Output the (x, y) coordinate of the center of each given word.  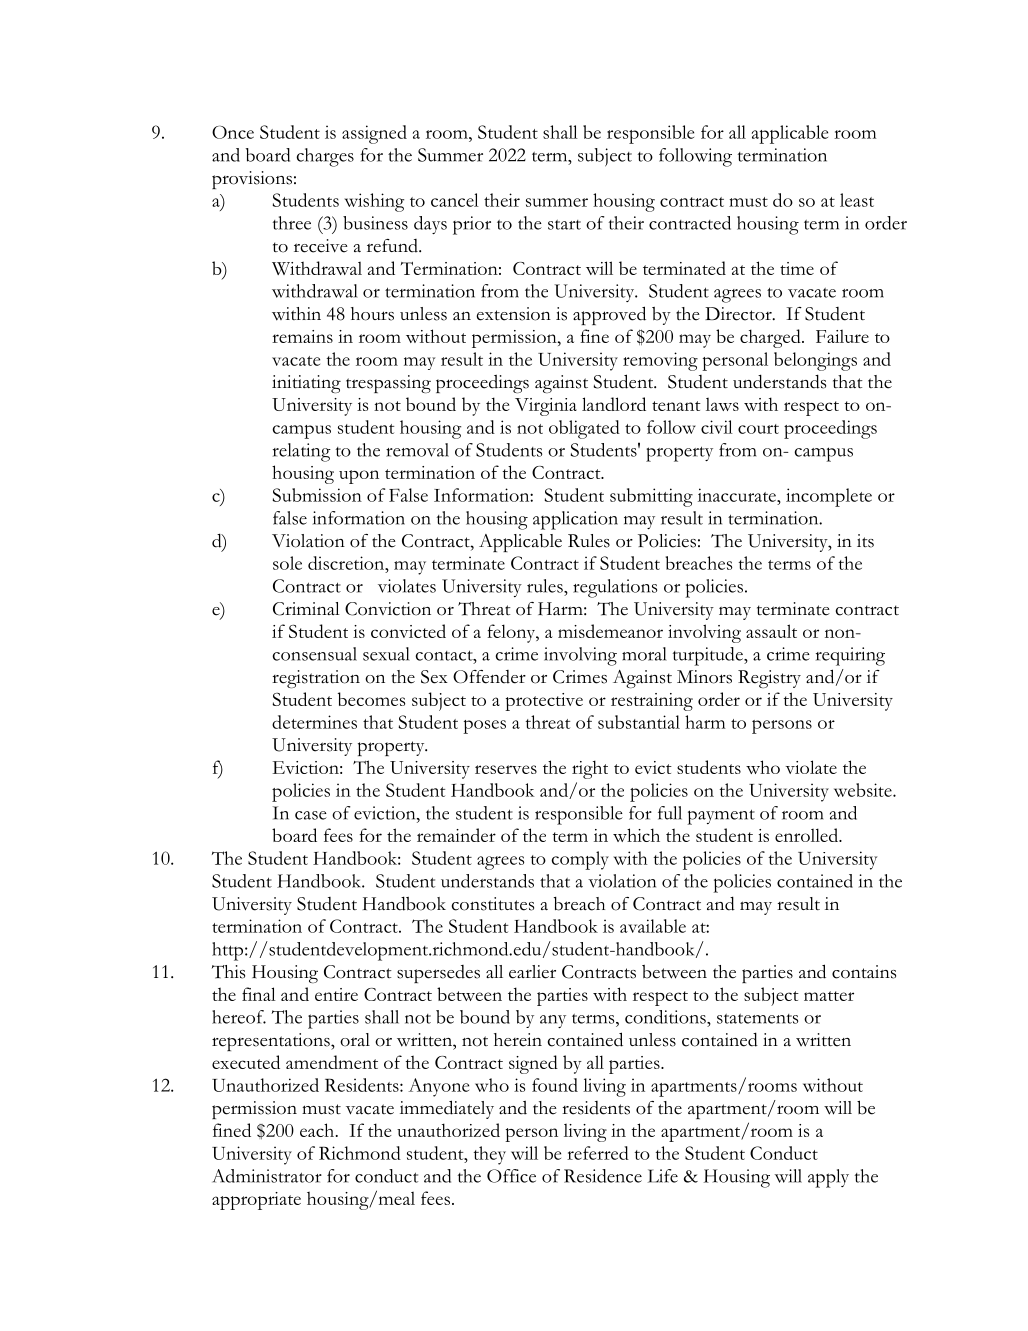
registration (316, 679)
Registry (769, 679)
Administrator (267, 1176)
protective (544, 702)
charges (325, 157)
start (564, 225)
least (857, 200)
